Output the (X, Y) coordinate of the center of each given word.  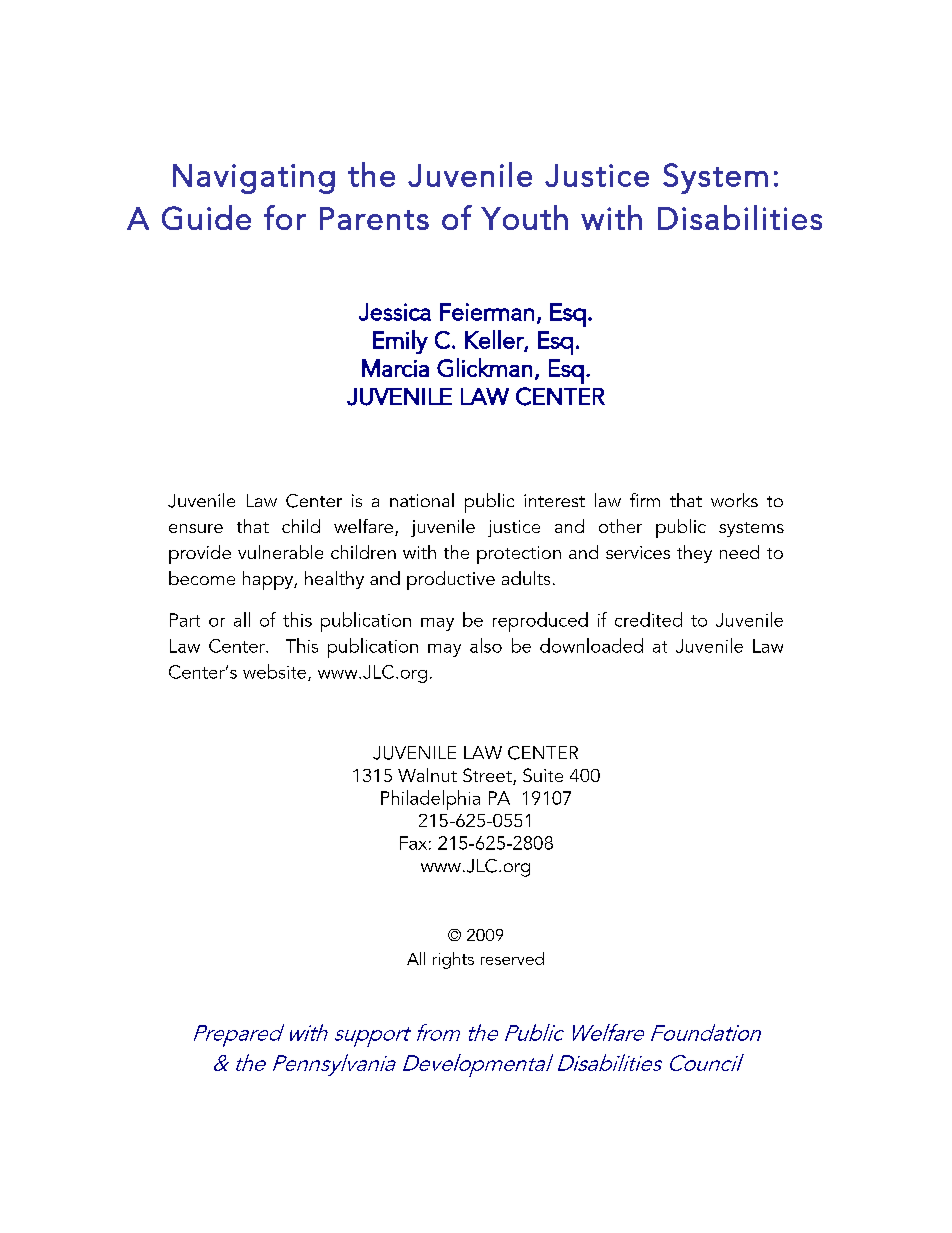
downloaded (591, 645)
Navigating (254, 179)
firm (645, 500)
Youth (524, 217)
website (276, 672)
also (486, 645)
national (422, 500)
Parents (374, 218)
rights (453, 960)
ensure (196, 528)
